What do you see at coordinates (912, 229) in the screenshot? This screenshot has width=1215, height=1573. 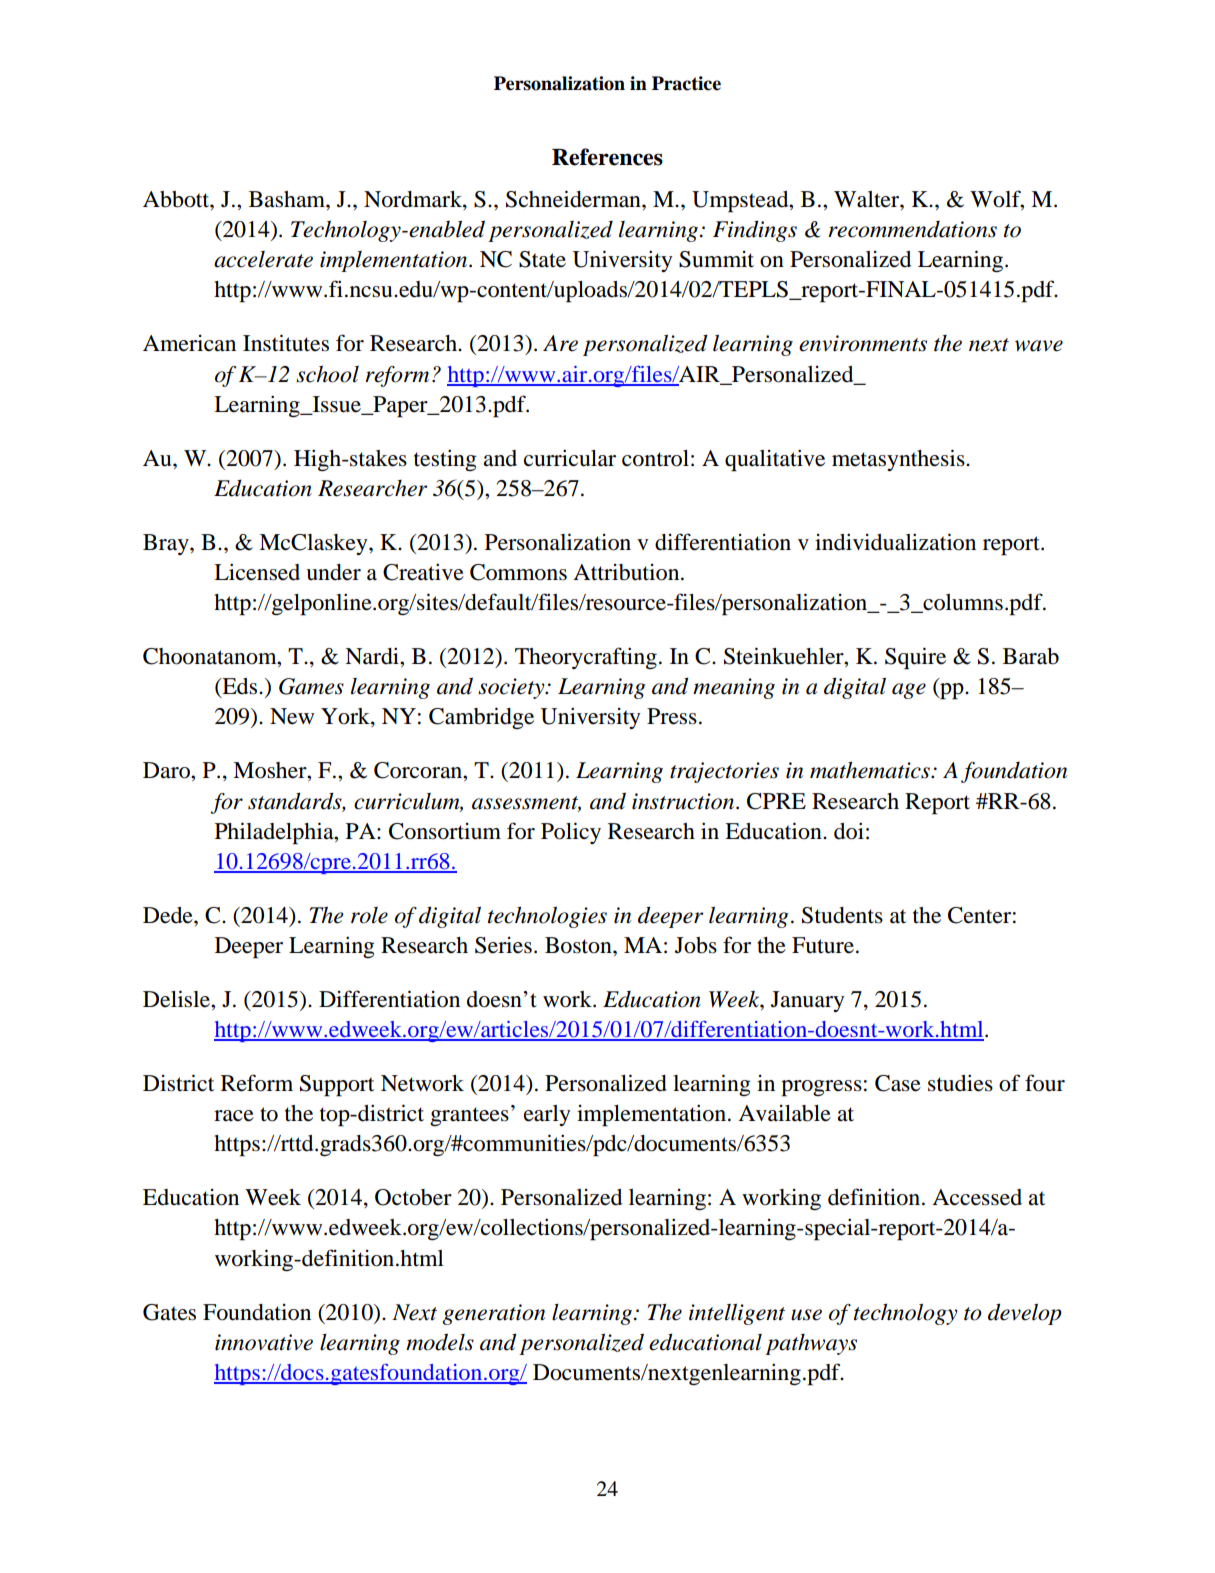 I see `recommendations` at bounding box center [912, 229].
